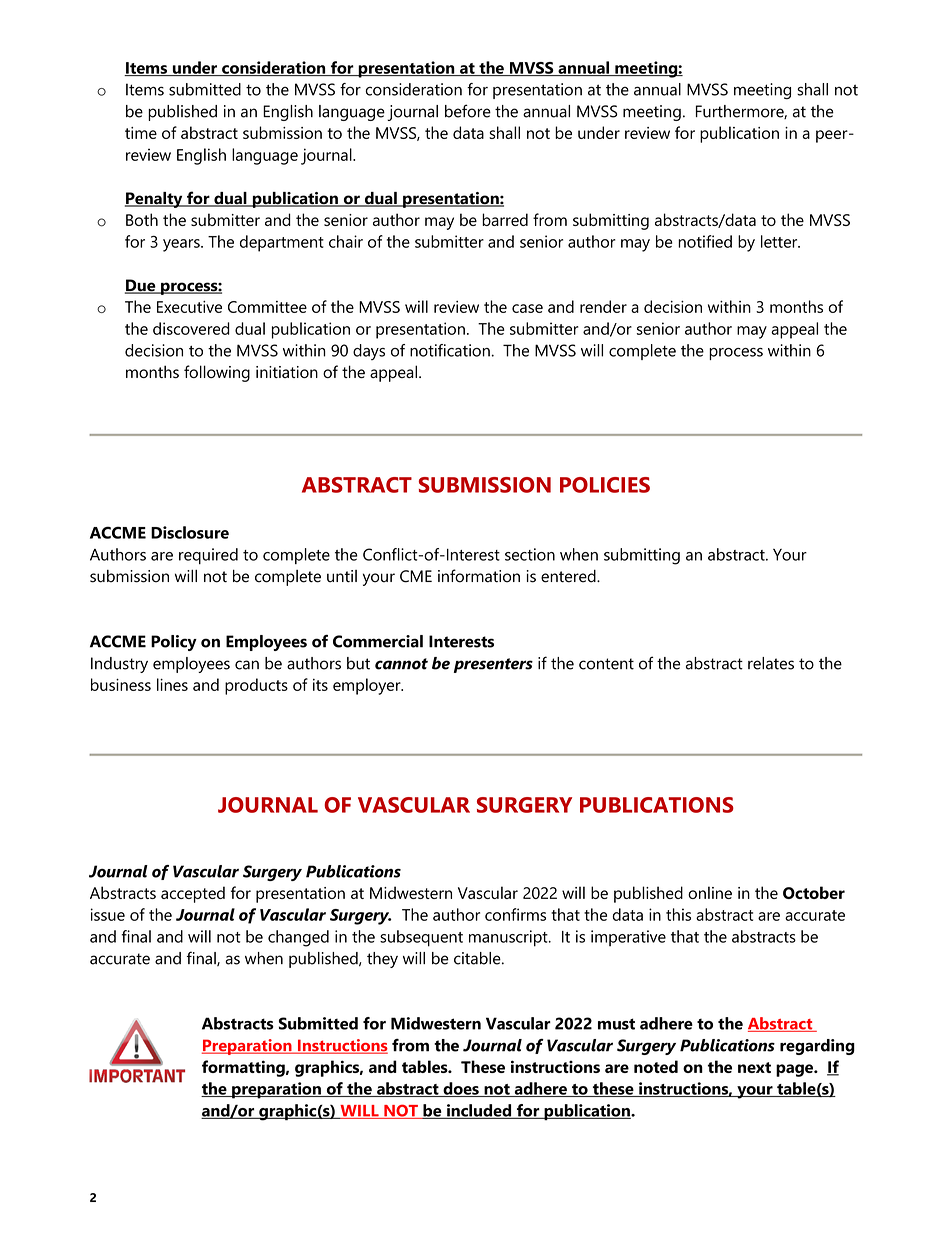 Image resolution: width=952 pixels, height=1233 pixels. What do you see at coordinates (141, 133) in the image?
I see `time` at bounding box center [141, 133].
